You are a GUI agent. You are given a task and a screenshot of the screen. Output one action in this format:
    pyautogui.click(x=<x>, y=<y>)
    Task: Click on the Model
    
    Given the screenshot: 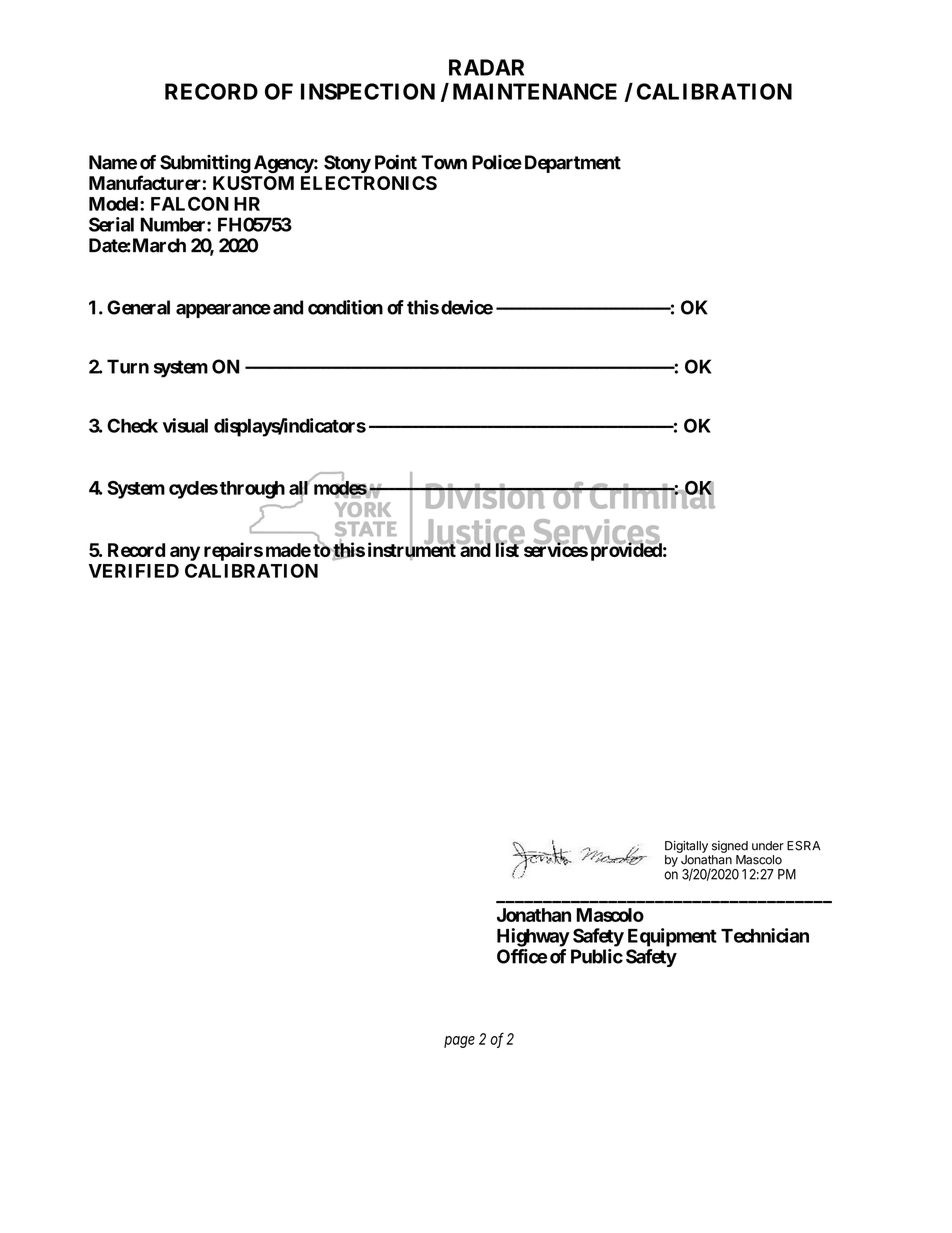 What is the action you would take?
    pyautogui.click(x=115, y=204)
